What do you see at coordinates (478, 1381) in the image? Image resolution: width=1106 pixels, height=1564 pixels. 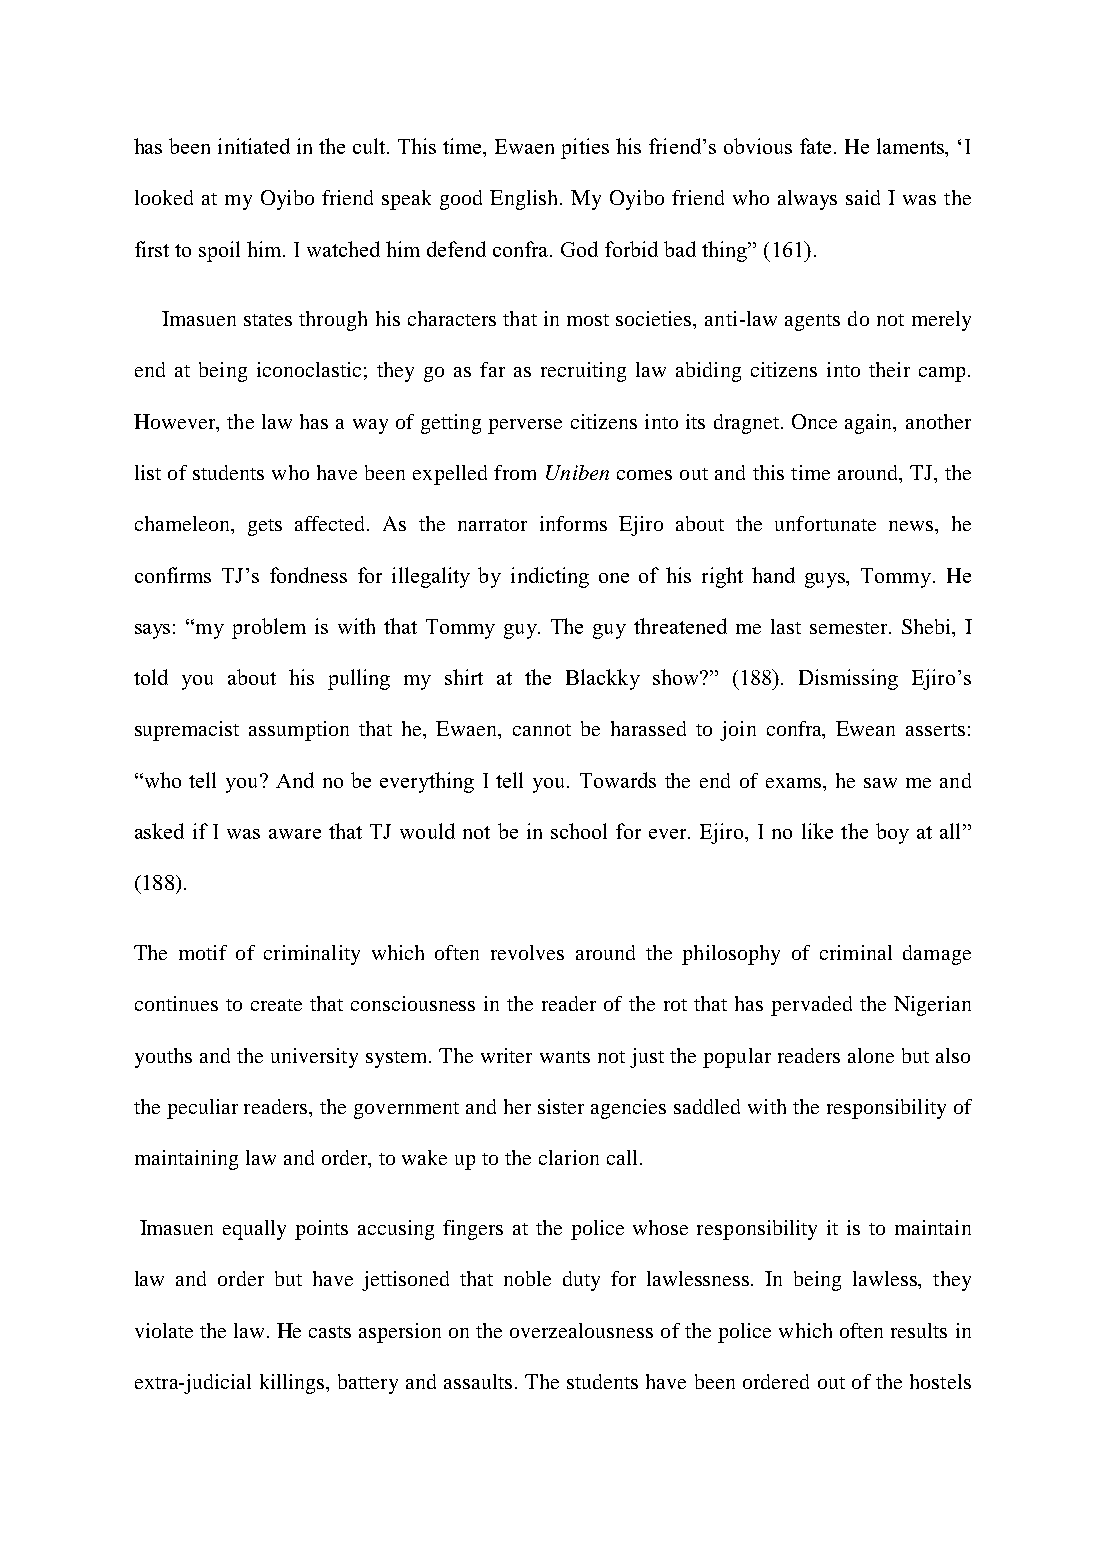 I see `assaults` at bounding box center [478, 1381].
